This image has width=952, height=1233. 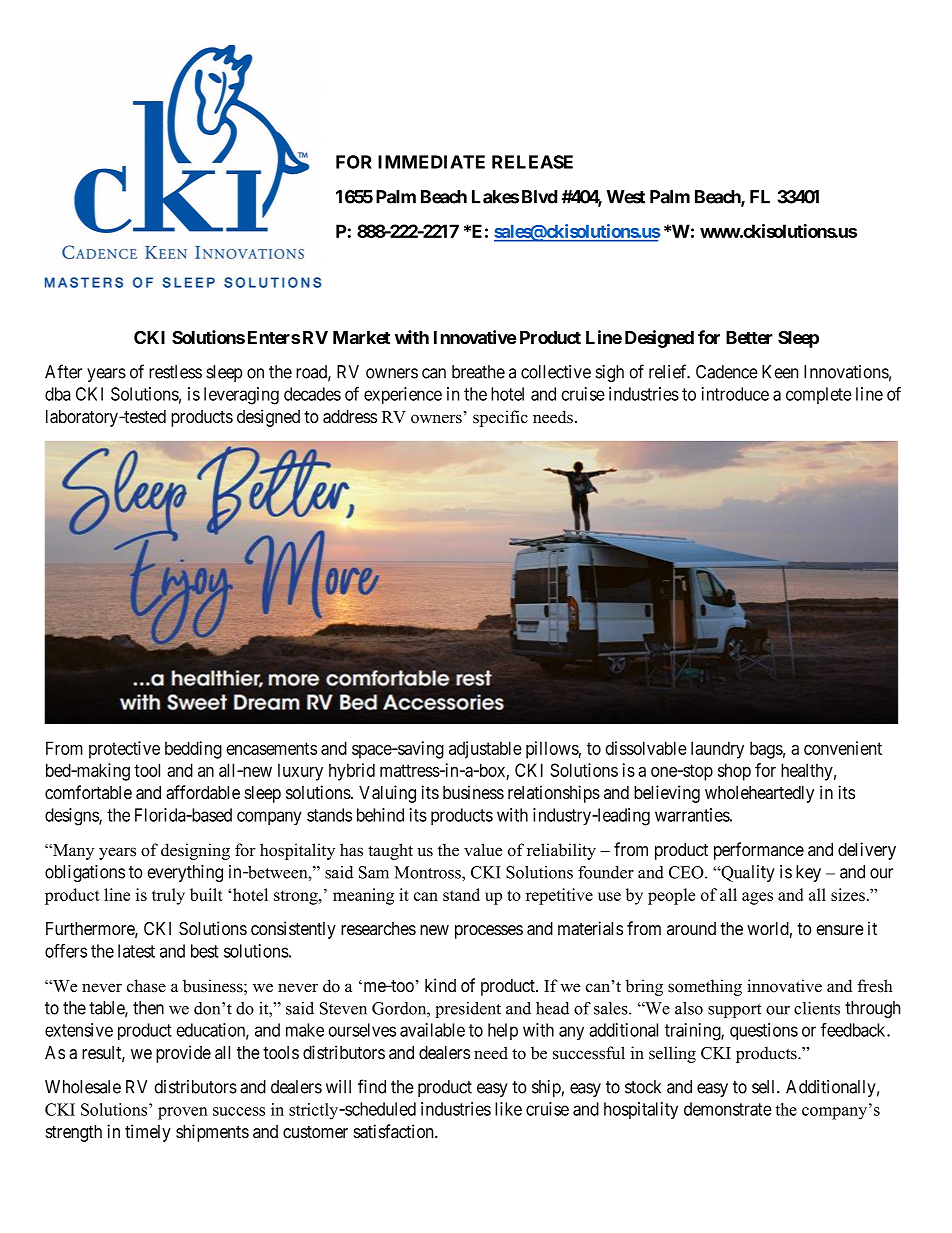 I want to click on restless, so click(x=175, y=372).
